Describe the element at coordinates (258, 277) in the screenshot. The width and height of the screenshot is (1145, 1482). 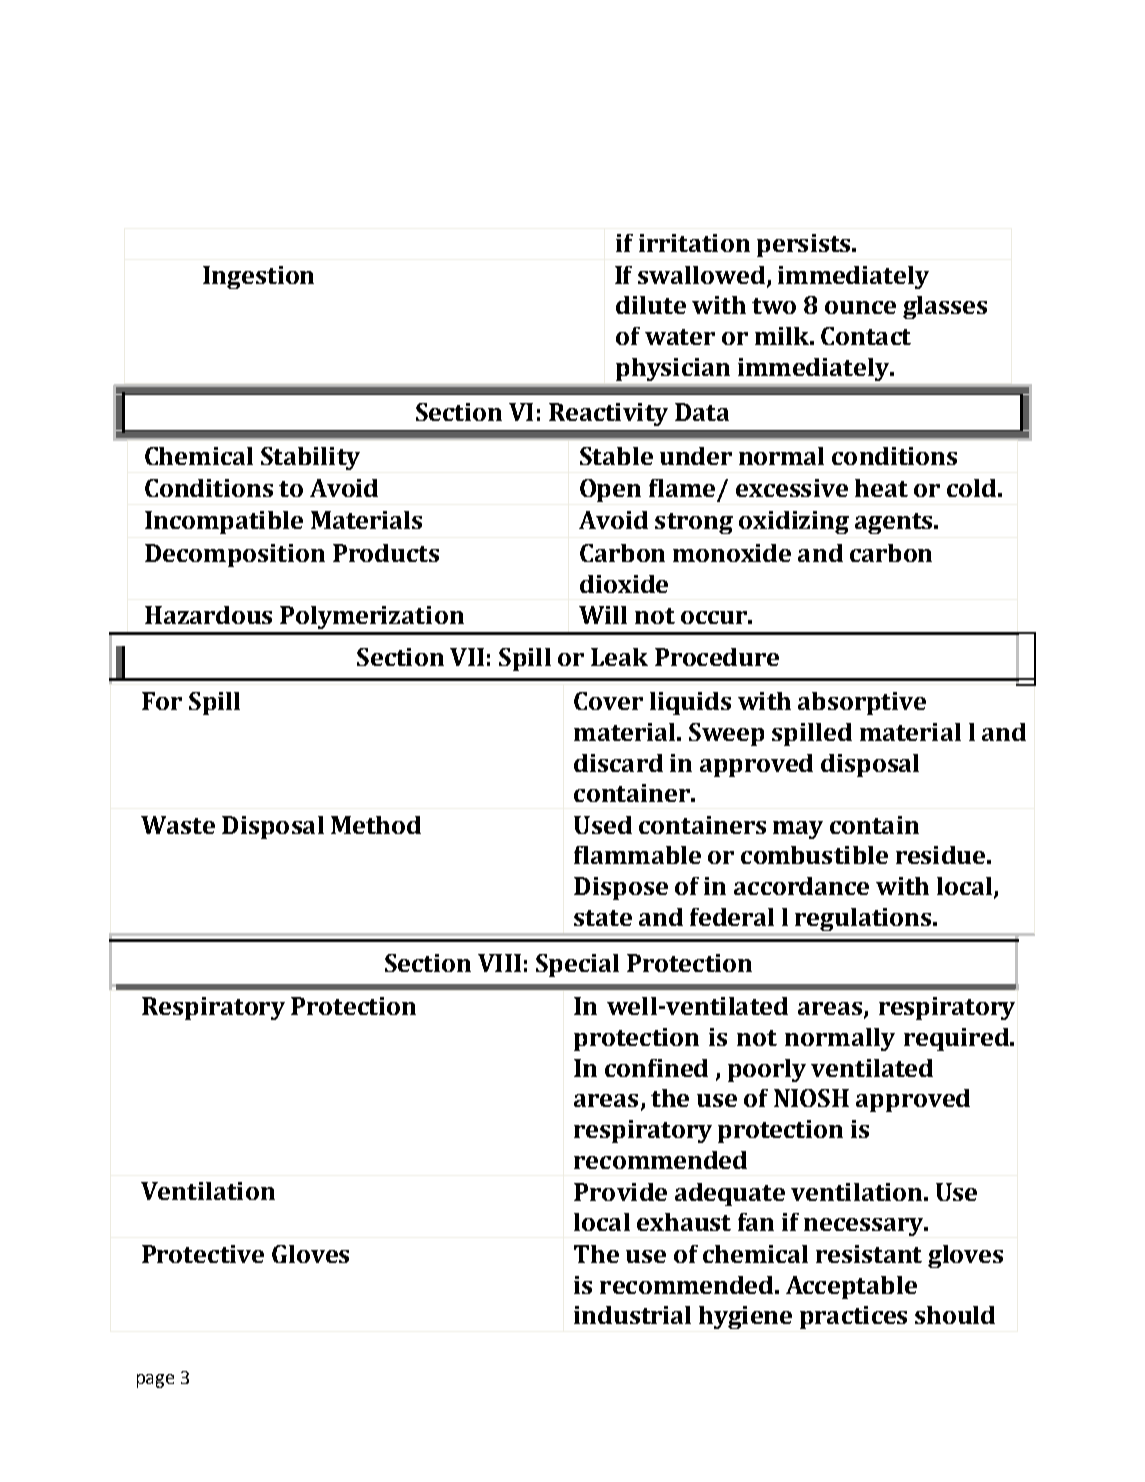
I see `Ingestion` at that location.
